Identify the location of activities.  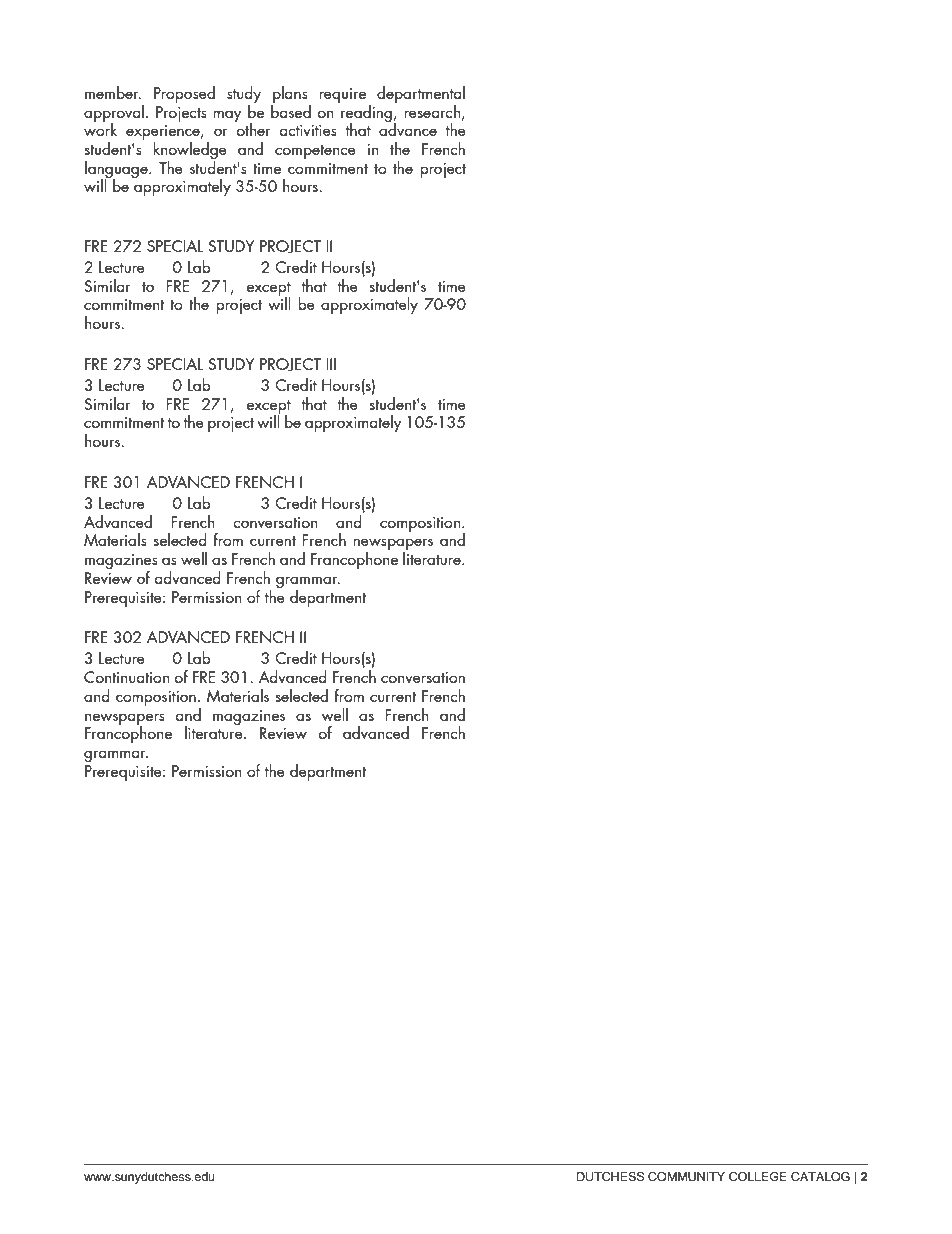
(308, 130).
